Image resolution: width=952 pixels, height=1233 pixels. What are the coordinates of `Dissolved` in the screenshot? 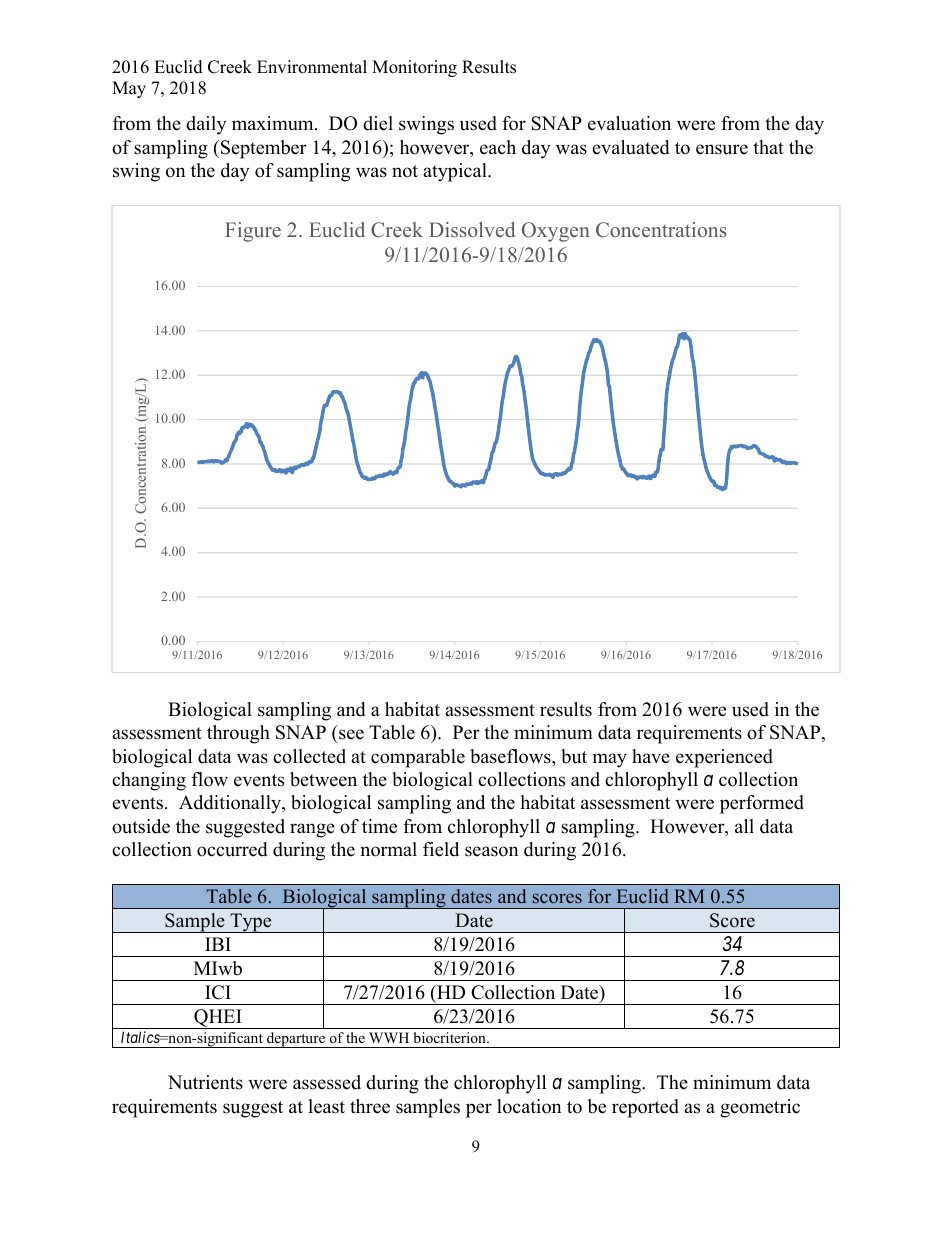 It's located at (472, 229).
